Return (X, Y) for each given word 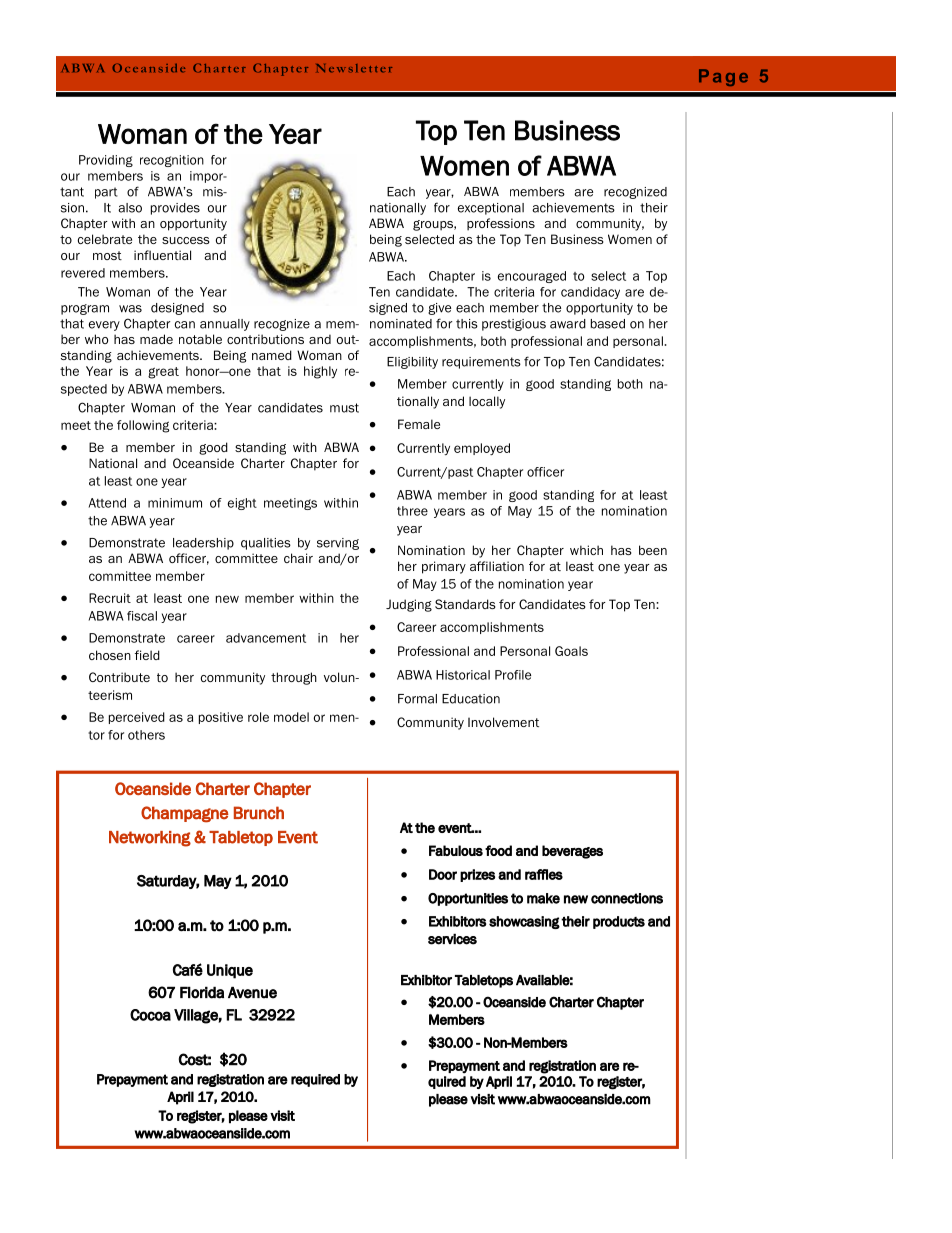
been (653, 550)
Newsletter (354, 68)
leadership (203, 544)
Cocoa (150, 1015)
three (412, 511)
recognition (172, 161)
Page (723, 77)
